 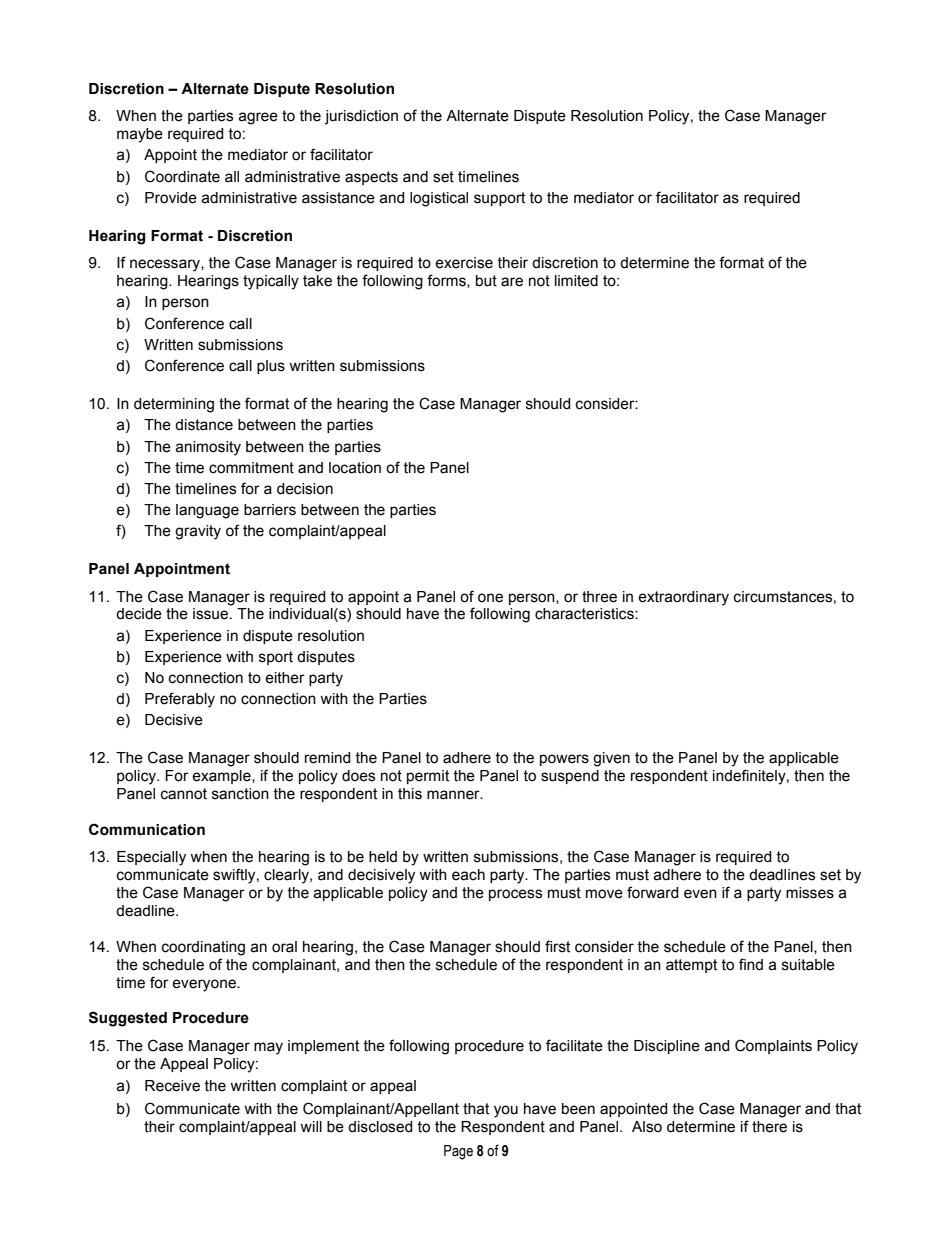 I want to click on permit, so click(x=428, y=777).
